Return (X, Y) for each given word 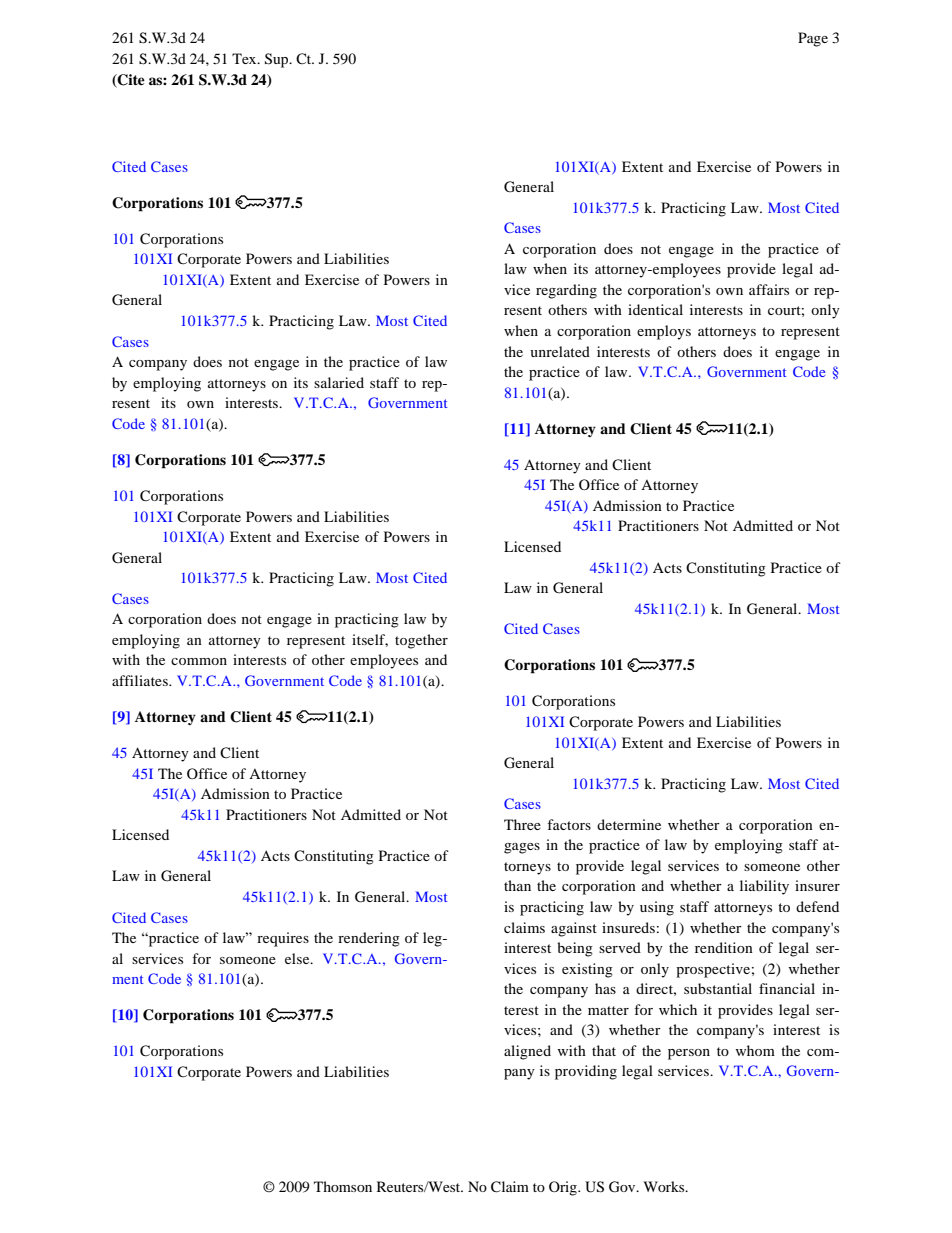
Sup (278, 60)
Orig (564, 1188)
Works (665, 1186)
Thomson (343, 1186)
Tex (245, 58)
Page (813, 39)
